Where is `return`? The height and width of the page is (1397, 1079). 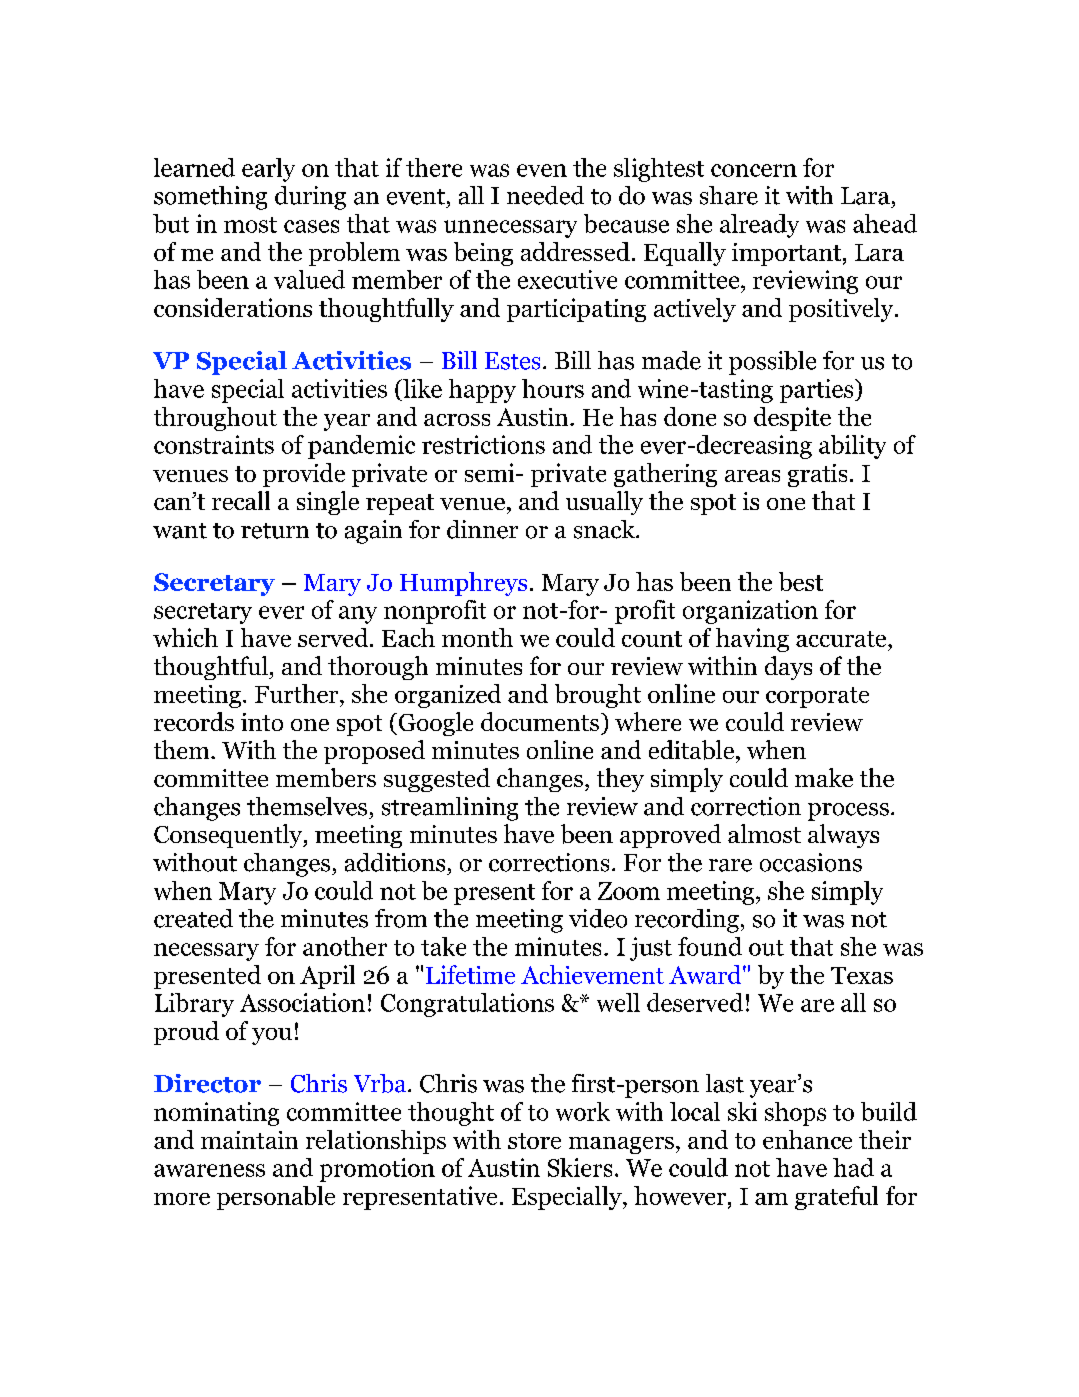
return is located at coordinates (275, 531).
